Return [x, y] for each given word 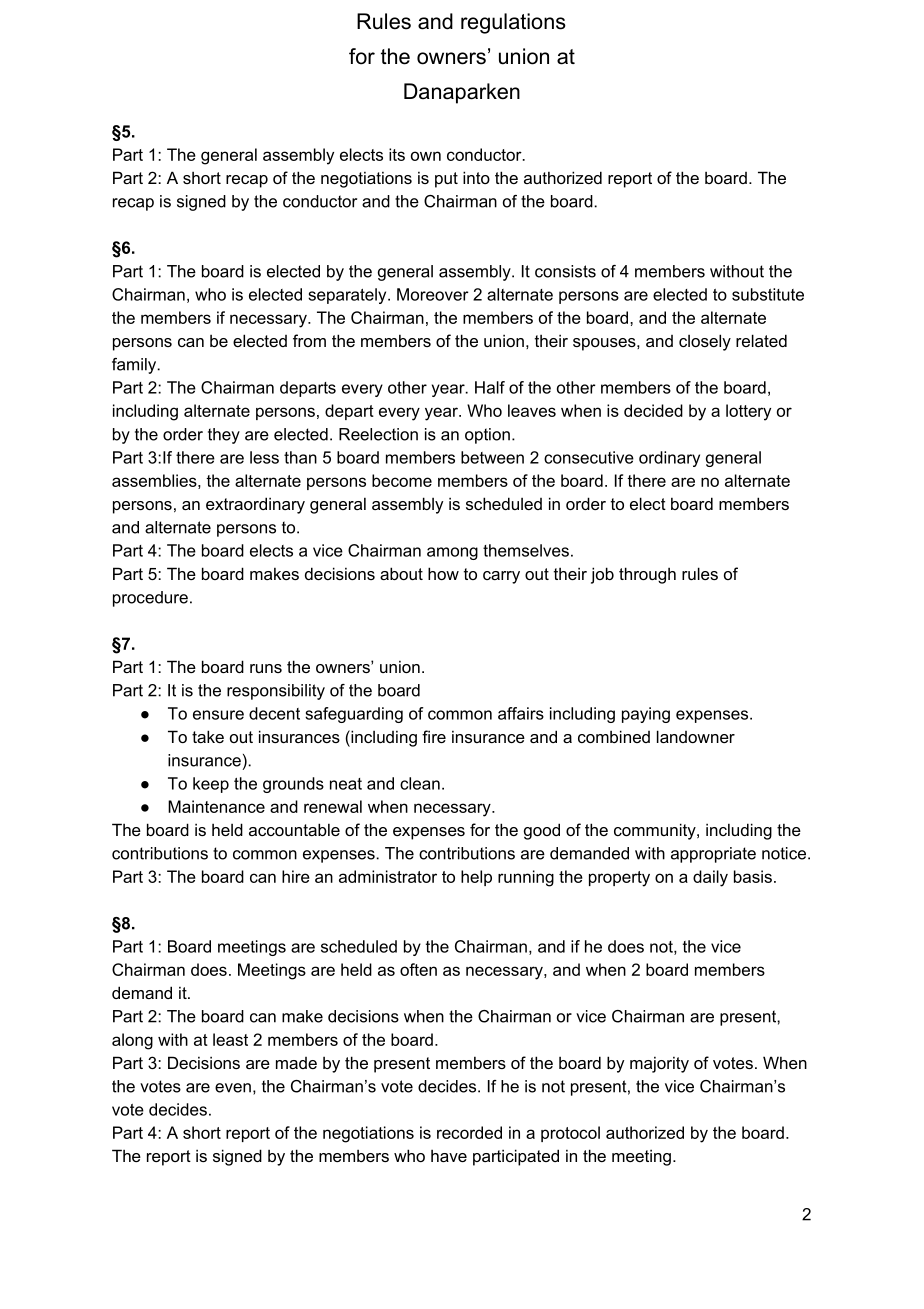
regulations [513, 23]
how [443, 573]
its [397, 154]
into [476, 177]
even [233, 1088]
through [647, 575]
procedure [150, 599]
